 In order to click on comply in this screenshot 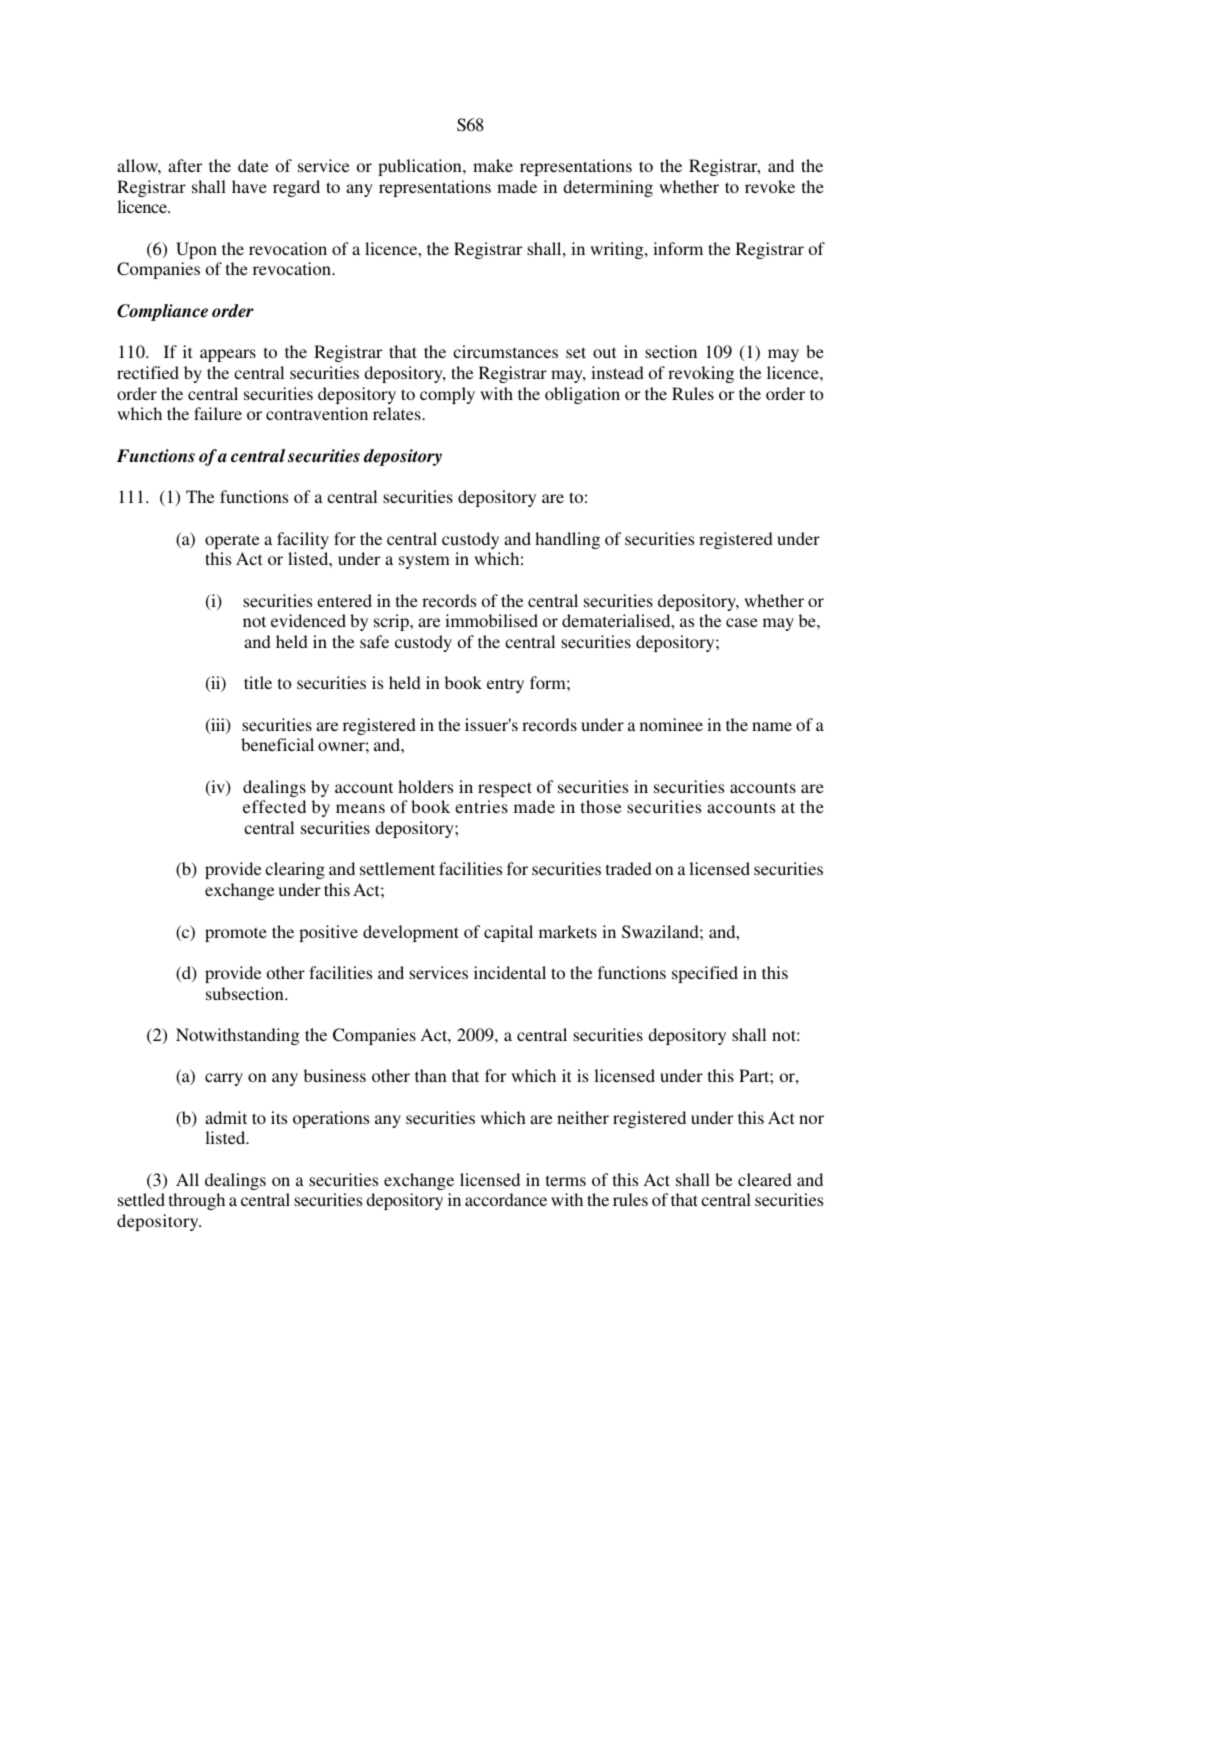, I will do `click(447, 395)`.
